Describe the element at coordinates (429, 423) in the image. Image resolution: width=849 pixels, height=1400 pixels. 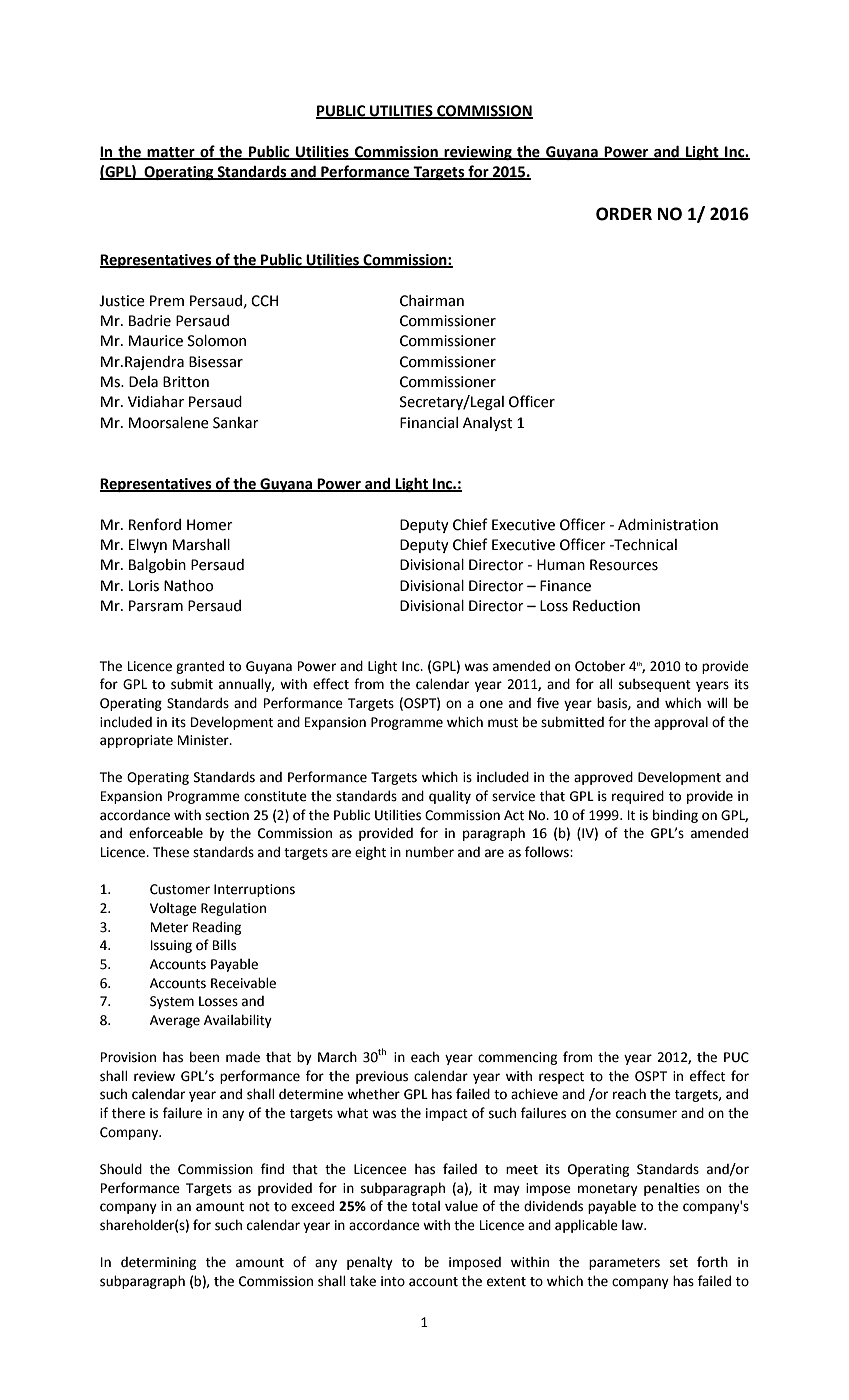
I see `Financial` at that location.
